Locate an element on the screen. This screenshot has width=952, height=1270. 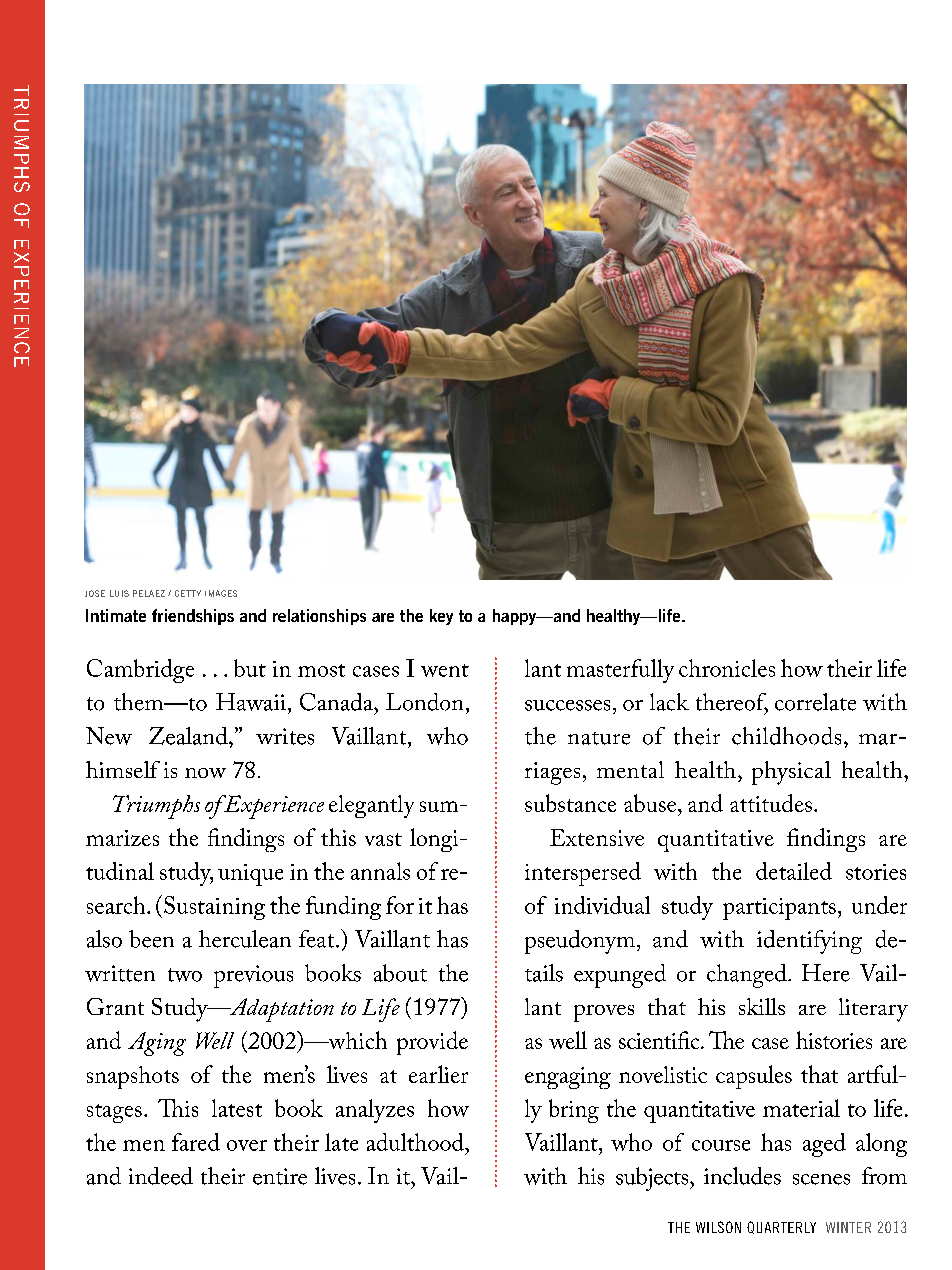
for is located at coordinates (400, 905).
